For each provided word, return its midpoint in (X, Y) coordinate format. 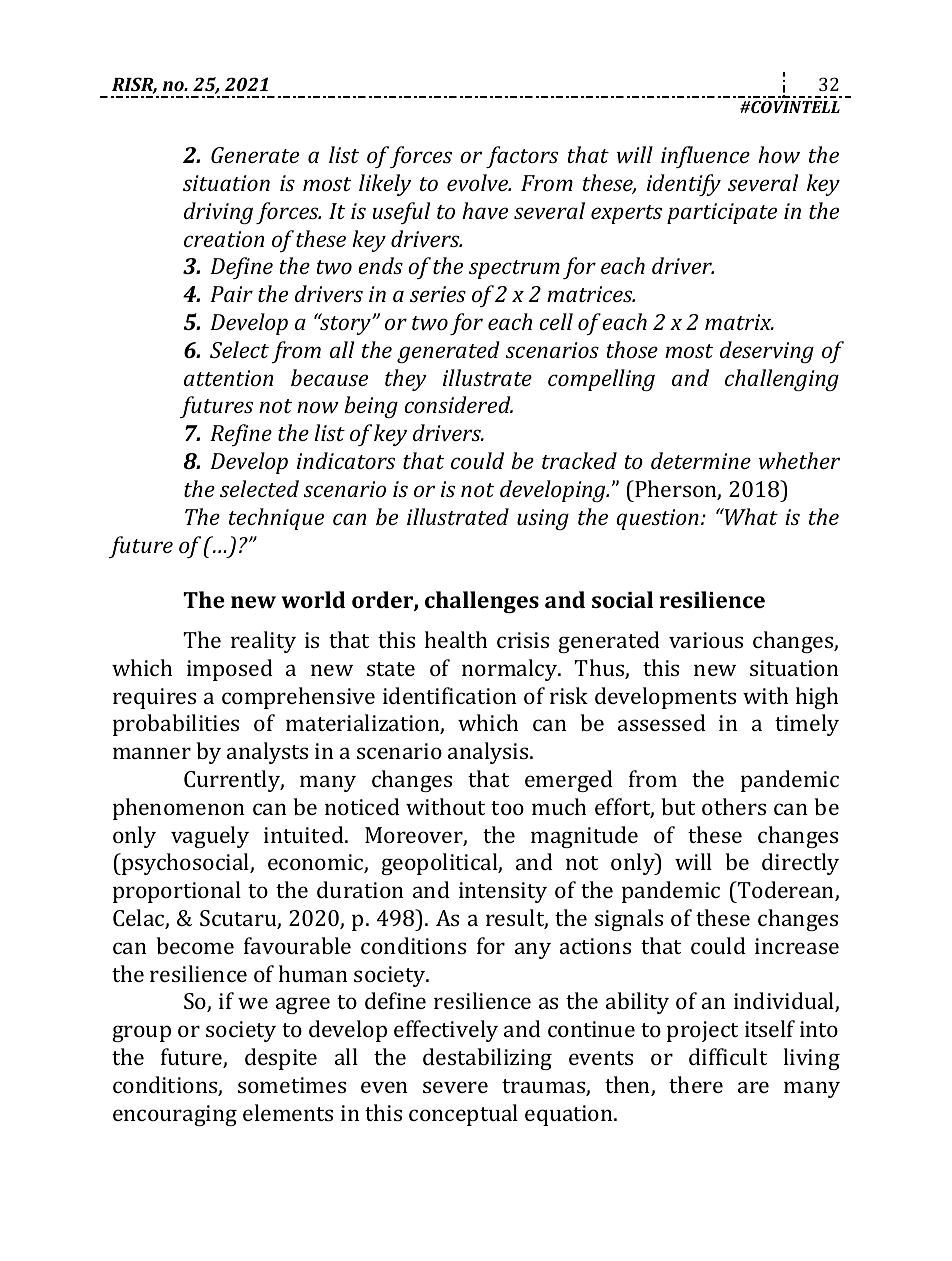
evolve (478, 182)
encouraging (175, 1115)
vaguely (210, 837)
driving (218, 213)
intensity (503, 892)
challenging (782, 380)
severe (455, 1087)
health (456, 639)
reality (263, 642)
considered (458, 404)
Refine (241, 435)
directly (800, 864)
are (753, 1087)
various (706, 640)
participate (722, 213)
